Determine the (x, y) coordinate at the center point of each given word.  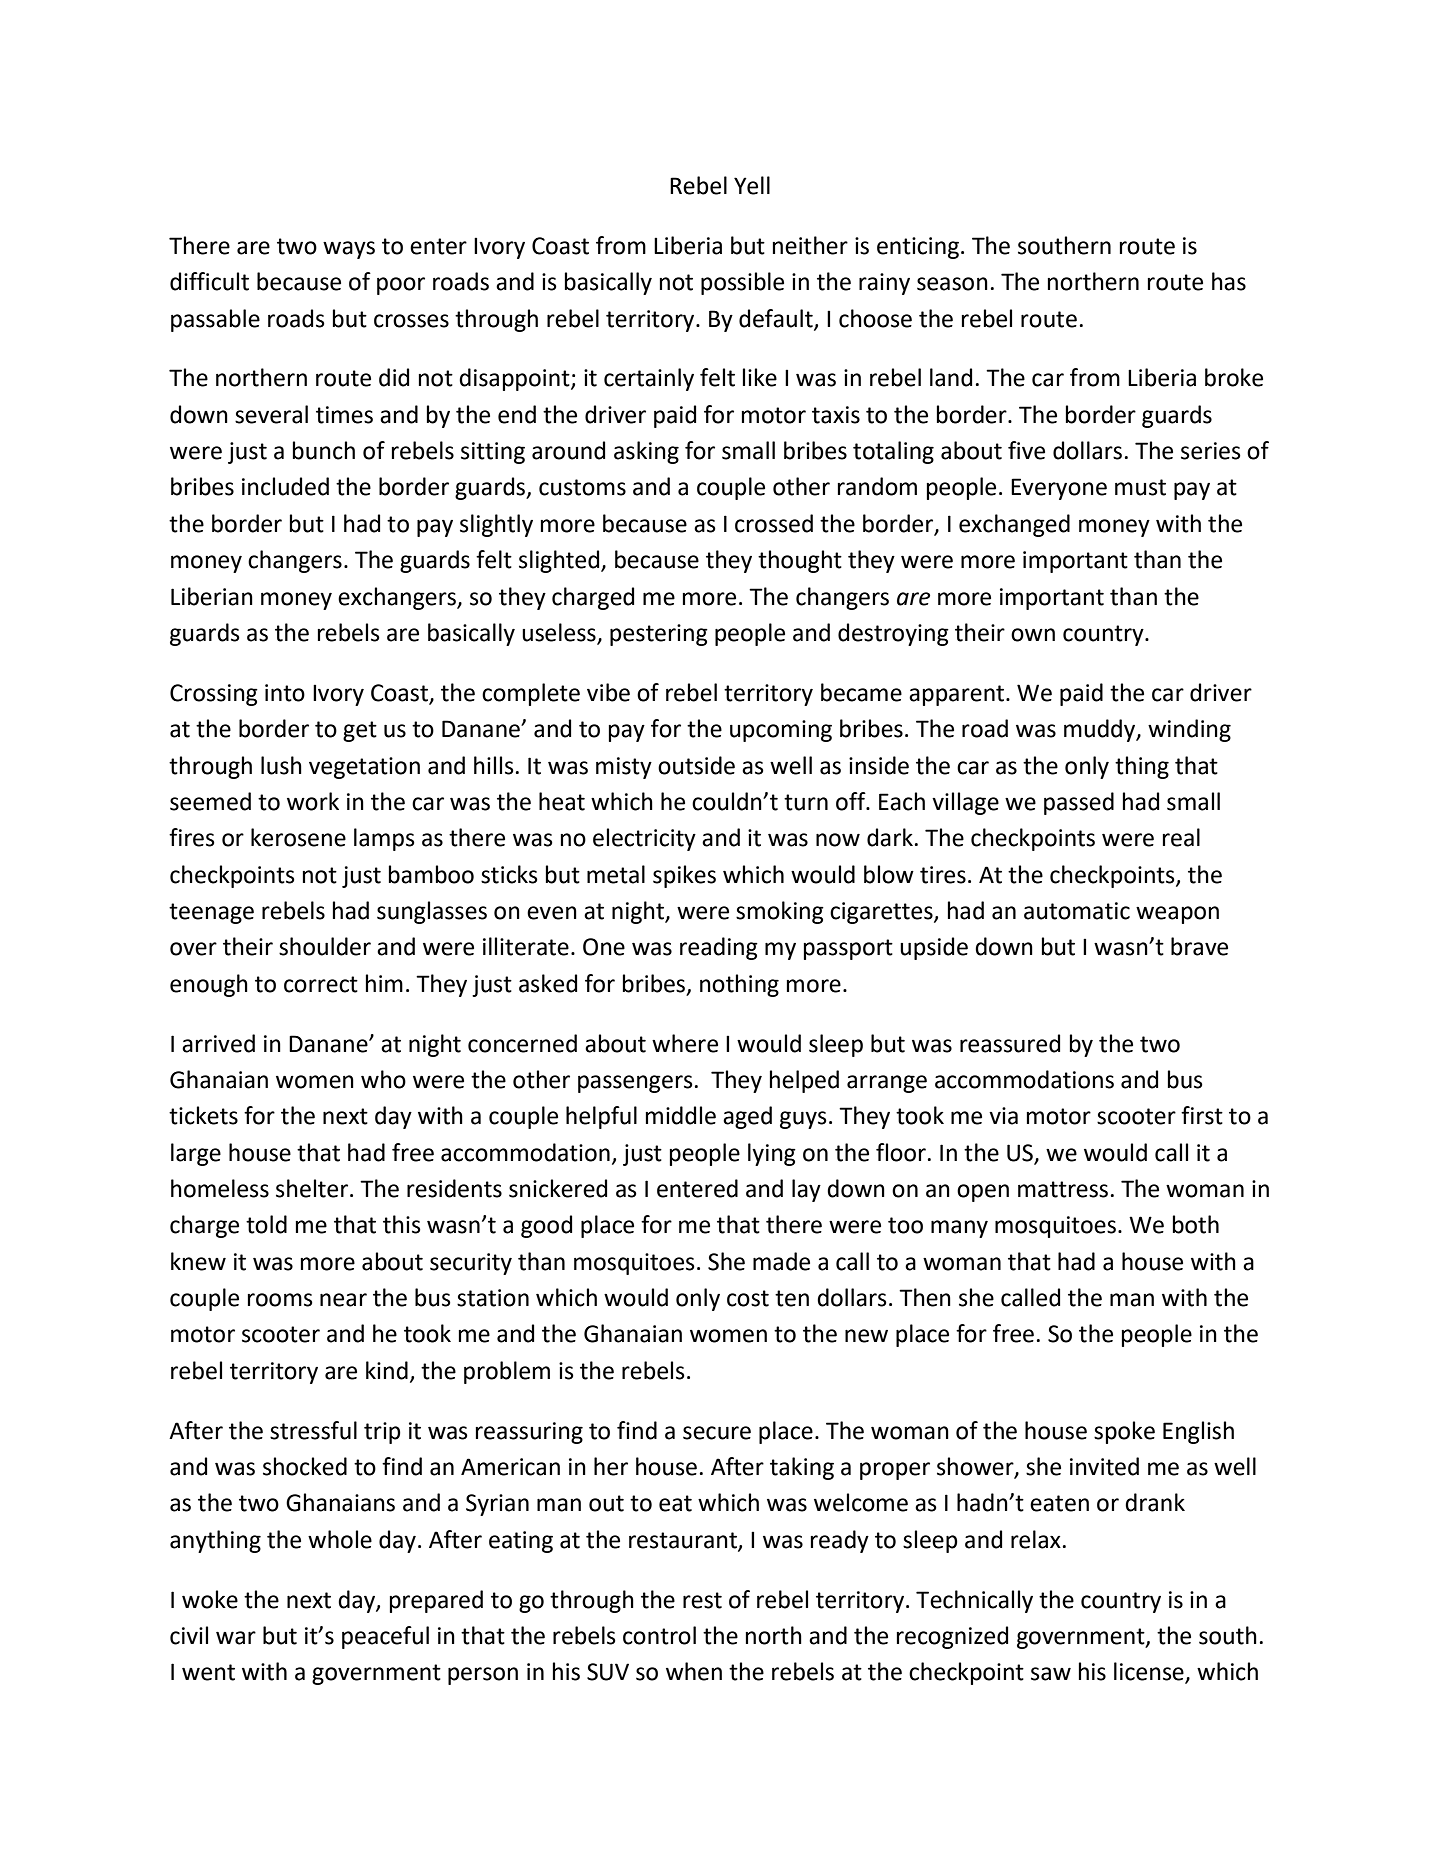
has (1229, 281)
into (285, 693)
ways (349, 250)
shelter (312, 1188)
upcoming (781, 731)
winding (1189, 730)
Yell (752, 185)
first (1202, 1115)
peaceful (385, 1637)
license (1150, 1672)
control (659, 1635)
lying (772, 1154)
